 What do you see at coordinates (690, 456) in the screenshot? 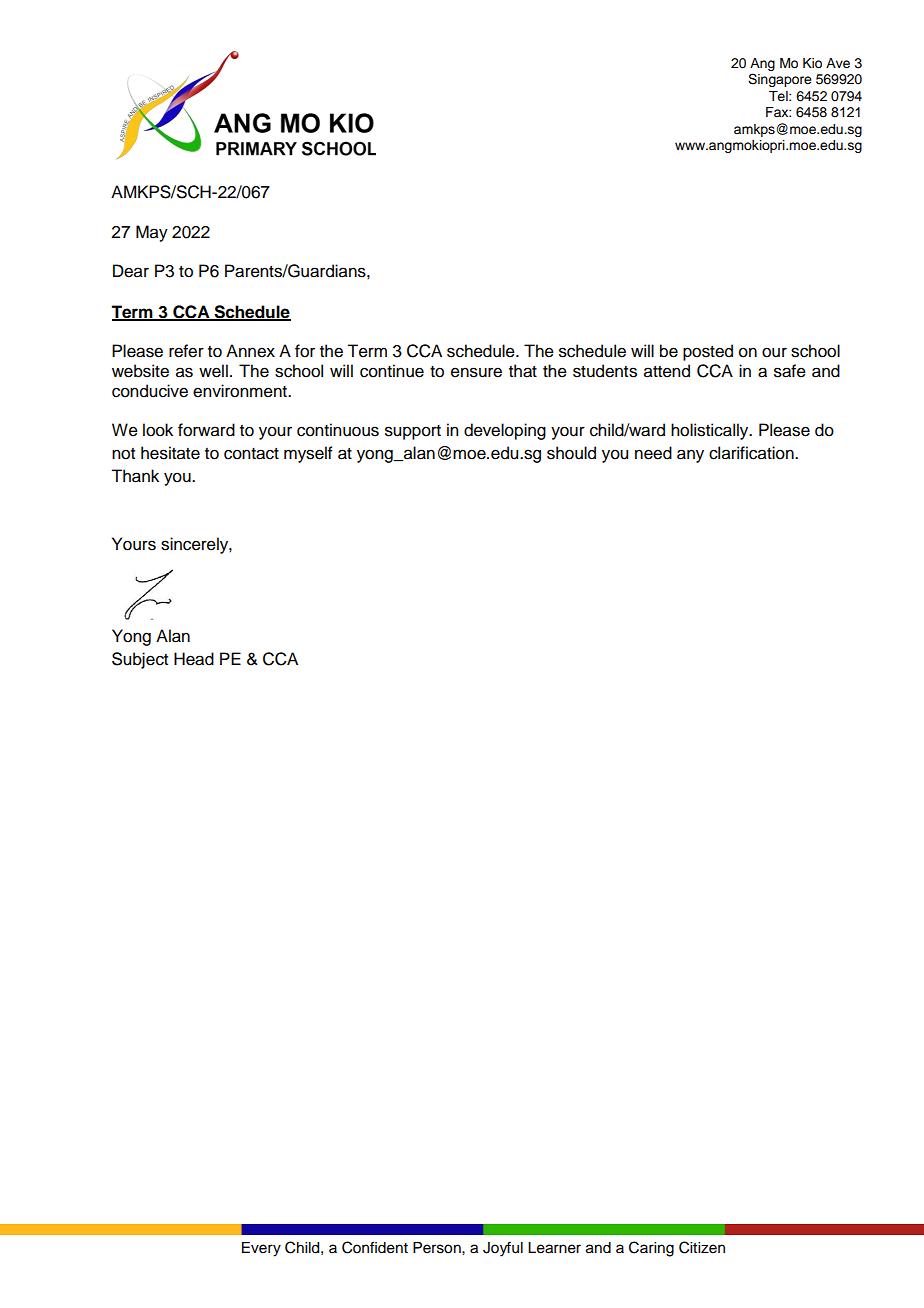
I see `any` at bounding box center [690, 456].
